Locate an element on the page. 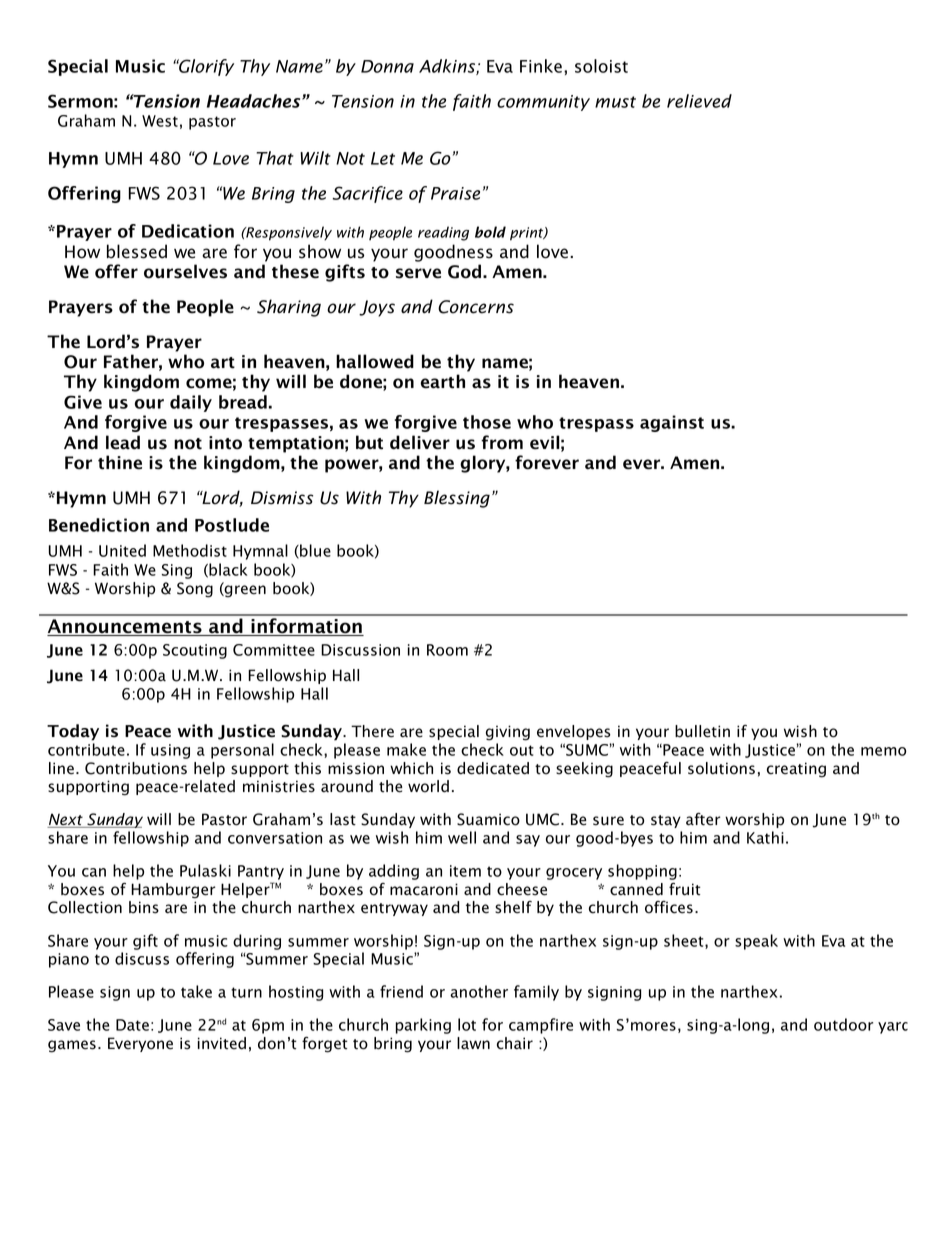  Room is located at coordinates (447, 650).
